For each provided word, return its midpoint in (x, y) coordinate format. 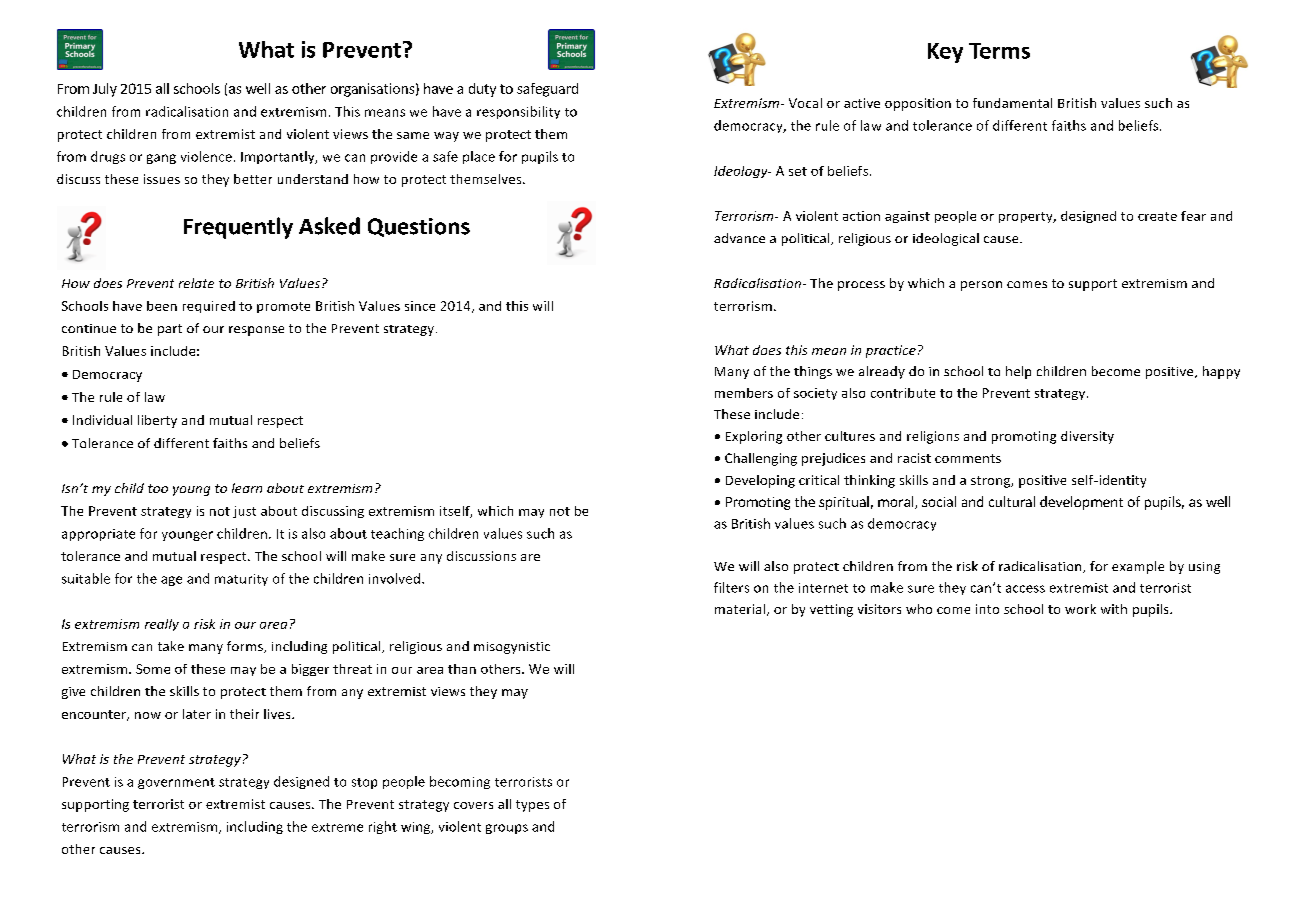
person (981, 286)
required (209, 307)
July (105, 90)
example (1138, 567)
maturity (241, 580)
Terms (999, 51)
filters (731, 587)
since (420, 306)
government (176, 783)
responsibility (518, 112)
